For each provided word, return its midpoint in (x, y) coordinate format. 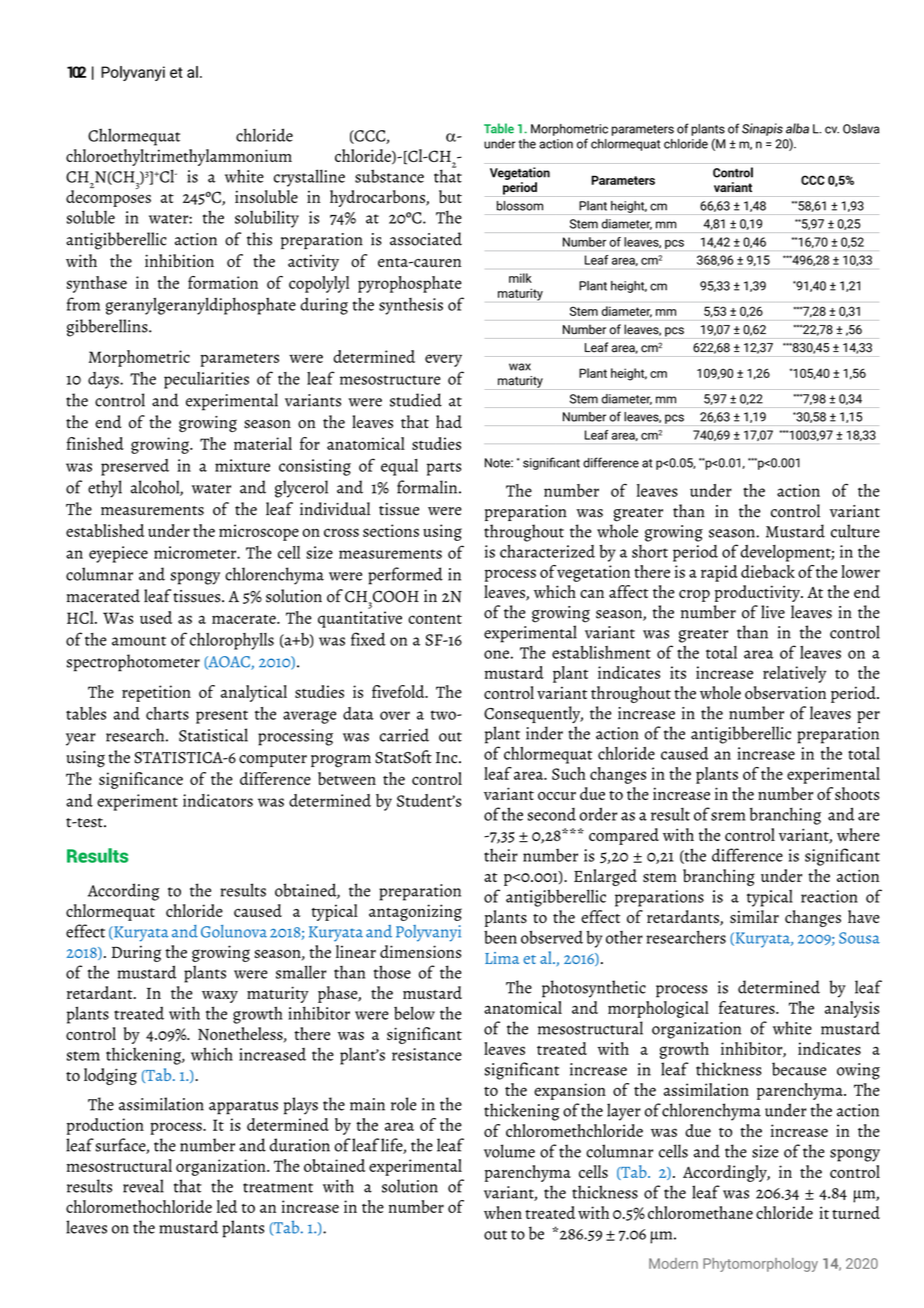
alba (797, 128)
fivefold (399, 691)
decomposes (108, 197)
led (227, 1206)
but (450, 196)
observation (785, 692)
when (503, 1212)
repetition (156, 693)
